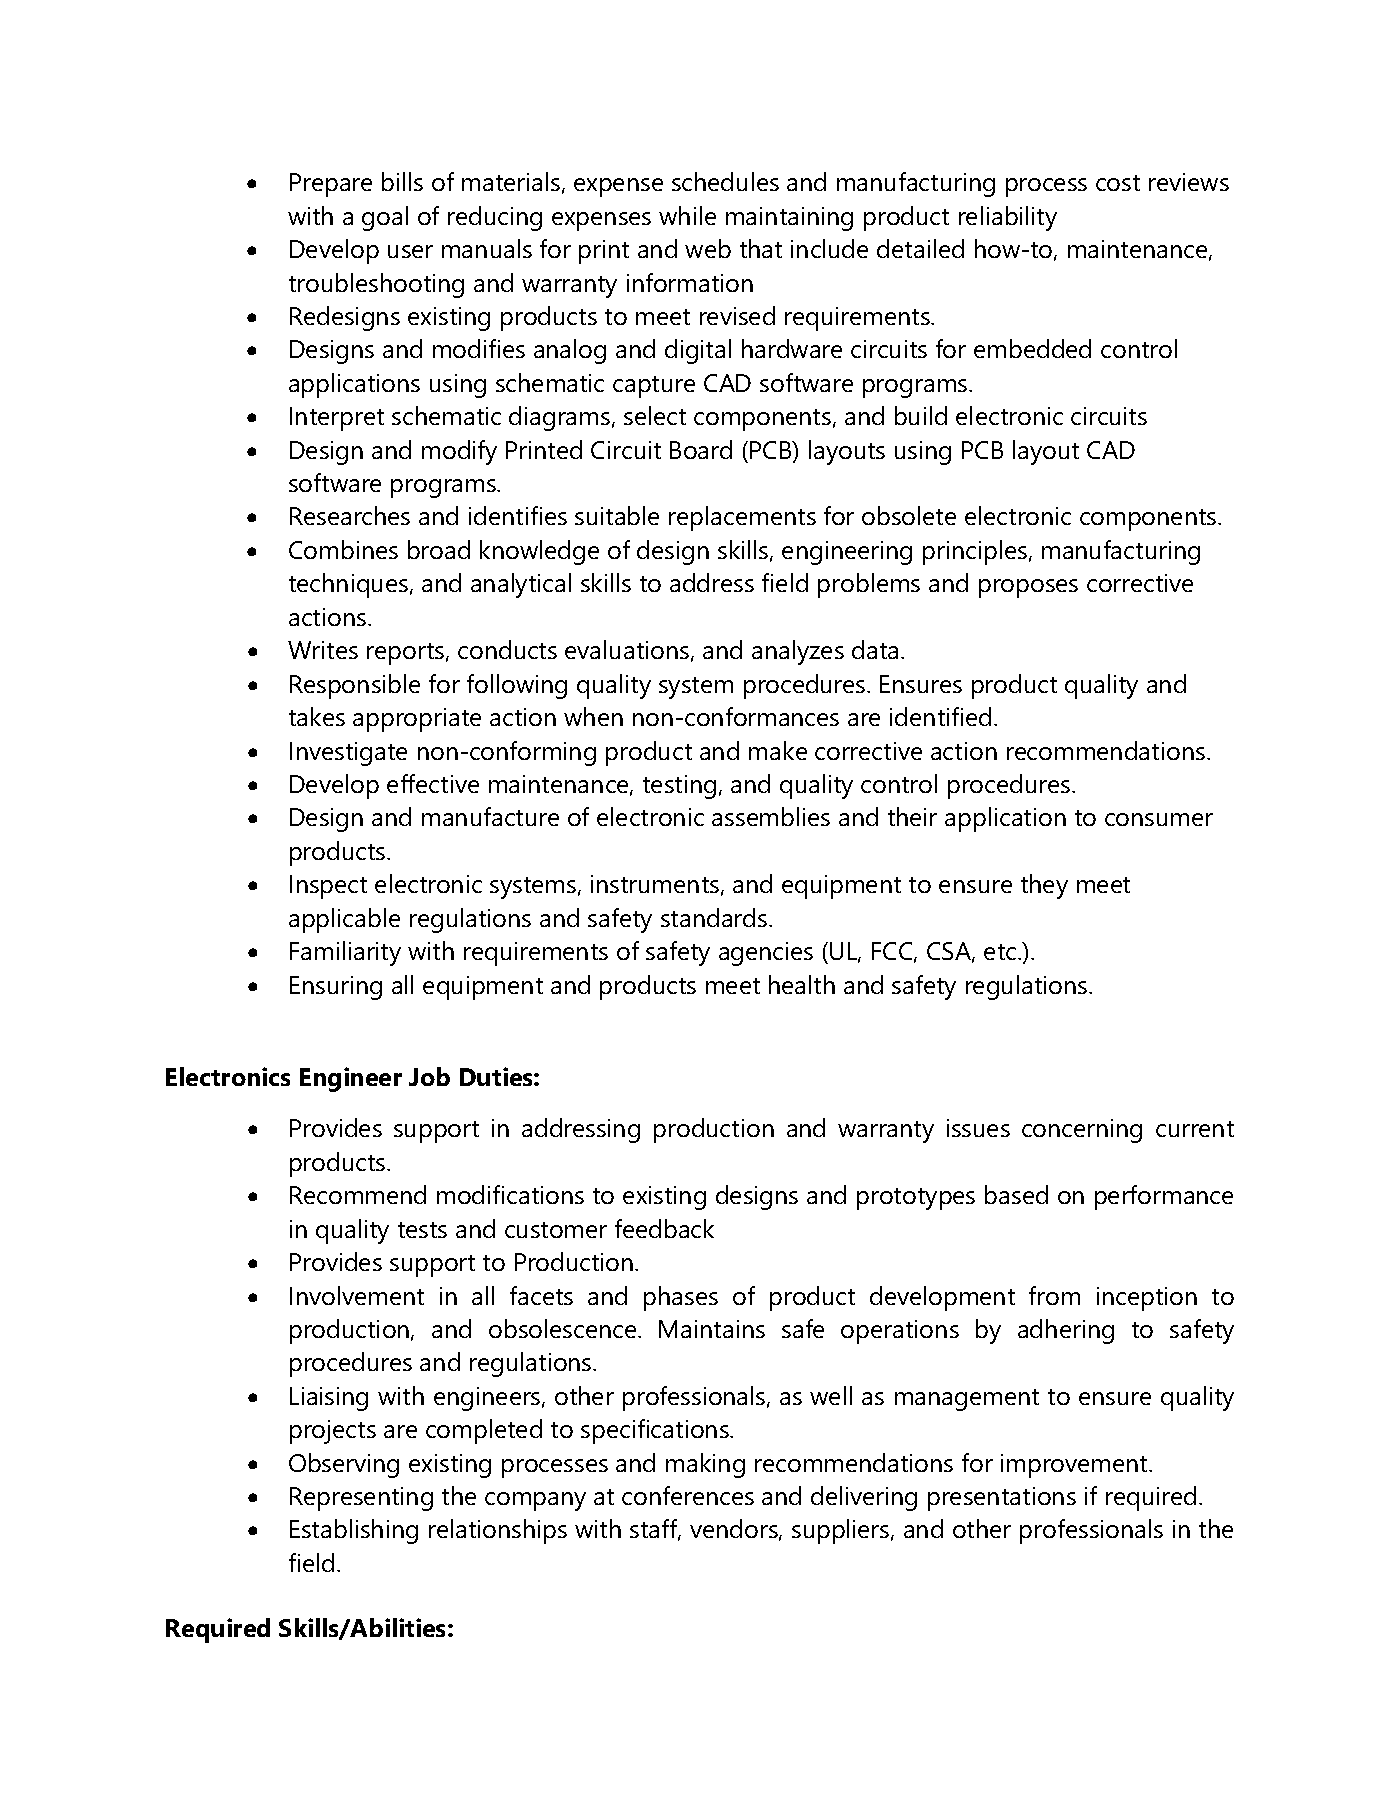 The image size is (1399, 1810). I want to click on cost, so click(1118, 183).
